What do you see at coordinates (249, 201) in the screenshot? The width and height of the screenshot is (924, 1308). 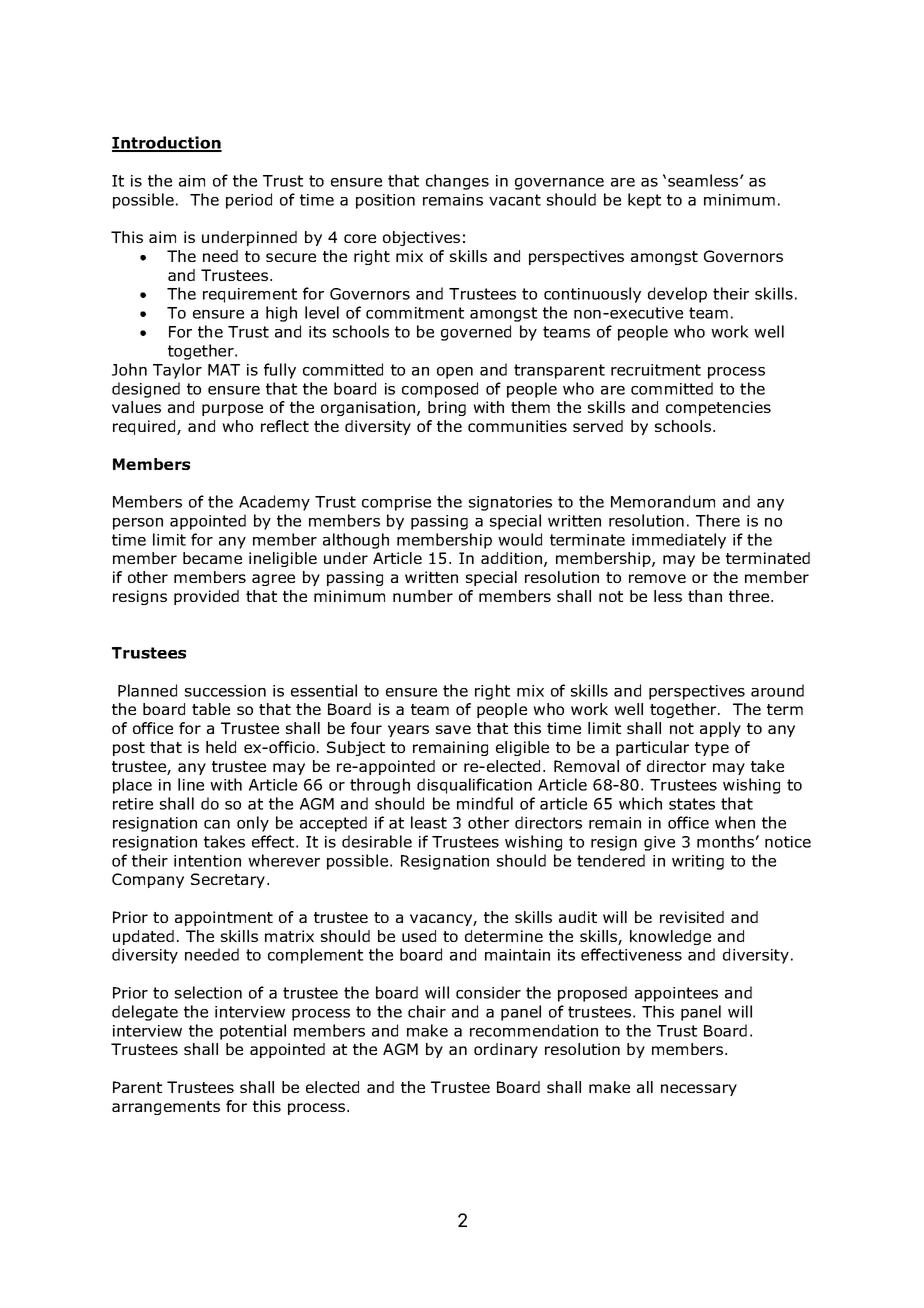 I see `period` at bounding box center [249, 201].
